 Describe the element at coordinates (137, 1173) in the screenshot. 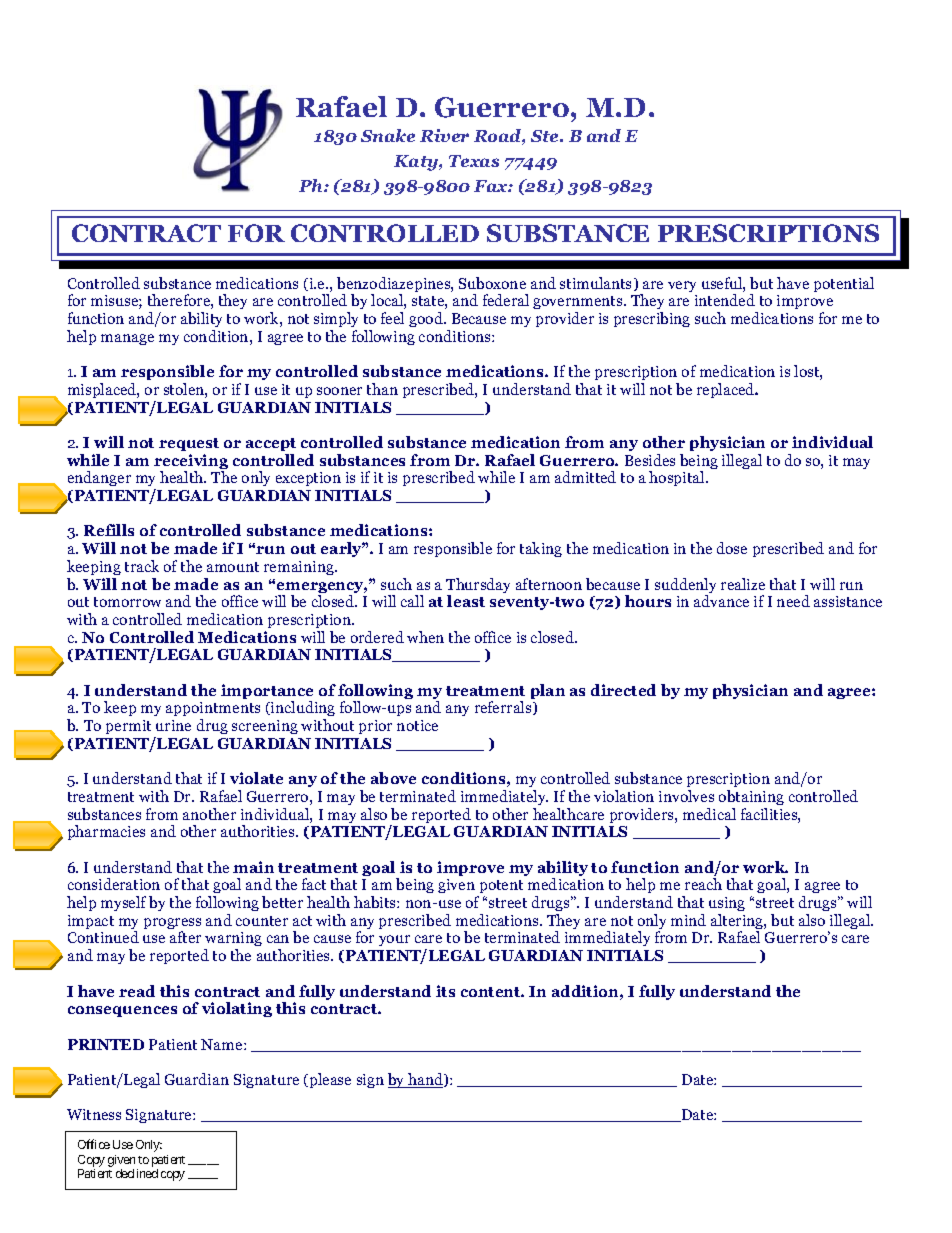

I see `declined` at that location.
